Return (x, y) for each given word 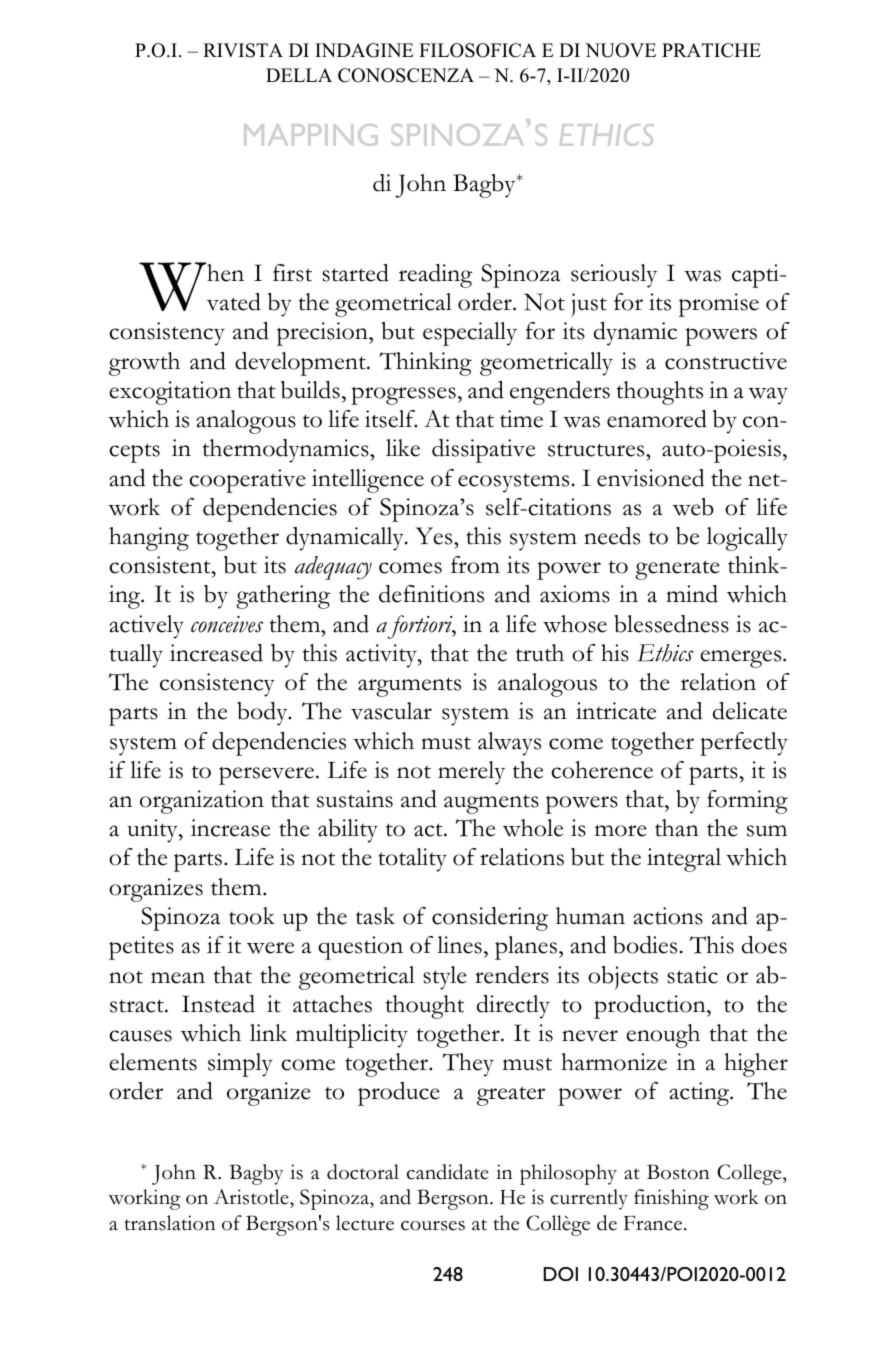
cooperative (247, 481)
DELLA (299, 75)
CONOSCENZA (406, 75)
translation (170, 1223)
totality (412, 860)
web (693, 507)
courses (433, 1225)
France (654, 1223)
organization (202, 802)
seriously (614, 276)
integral (684, 860)
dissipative (483, 451)
